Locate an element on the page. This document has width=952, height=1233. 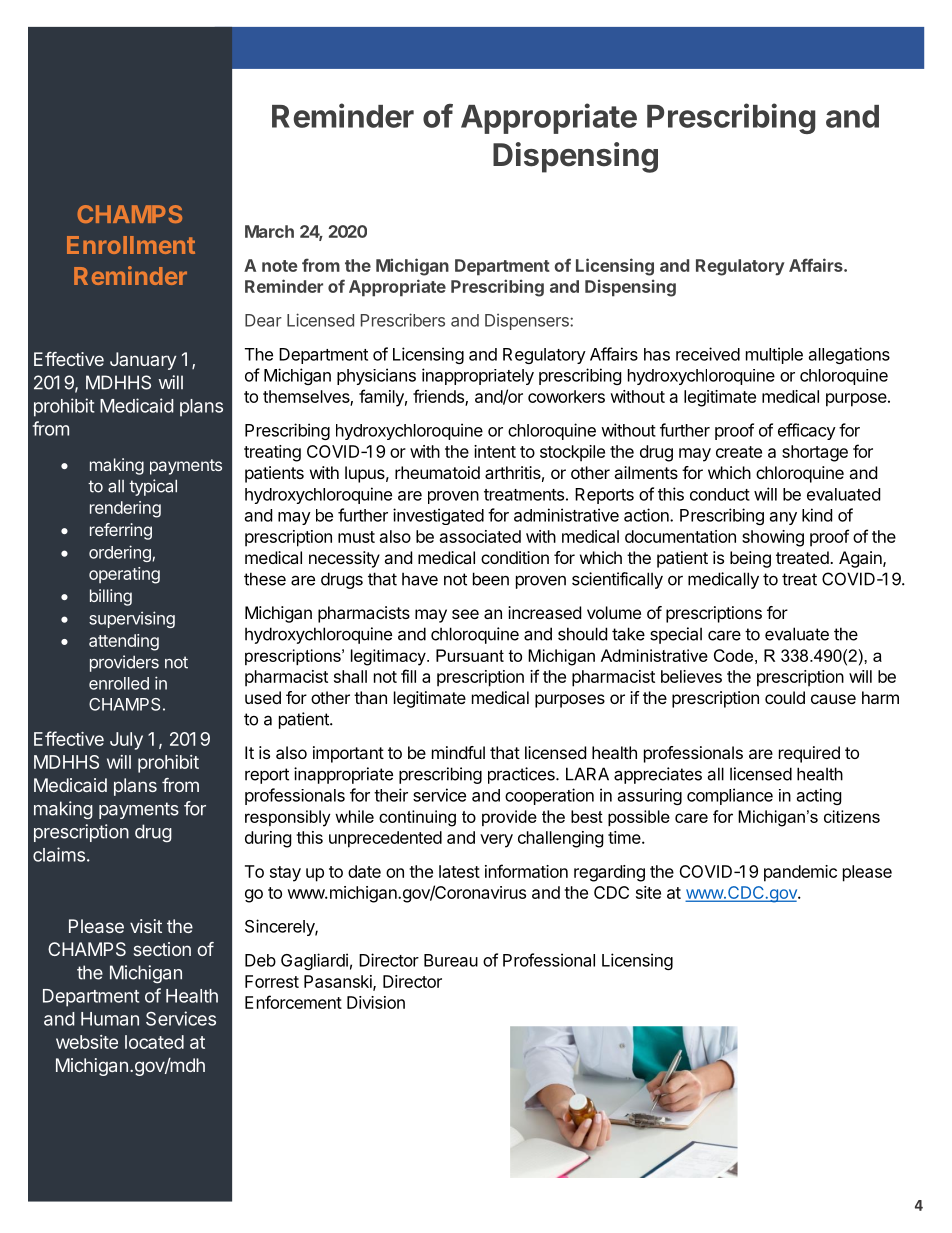
Enrollment is located at coordinates (131, 245).
